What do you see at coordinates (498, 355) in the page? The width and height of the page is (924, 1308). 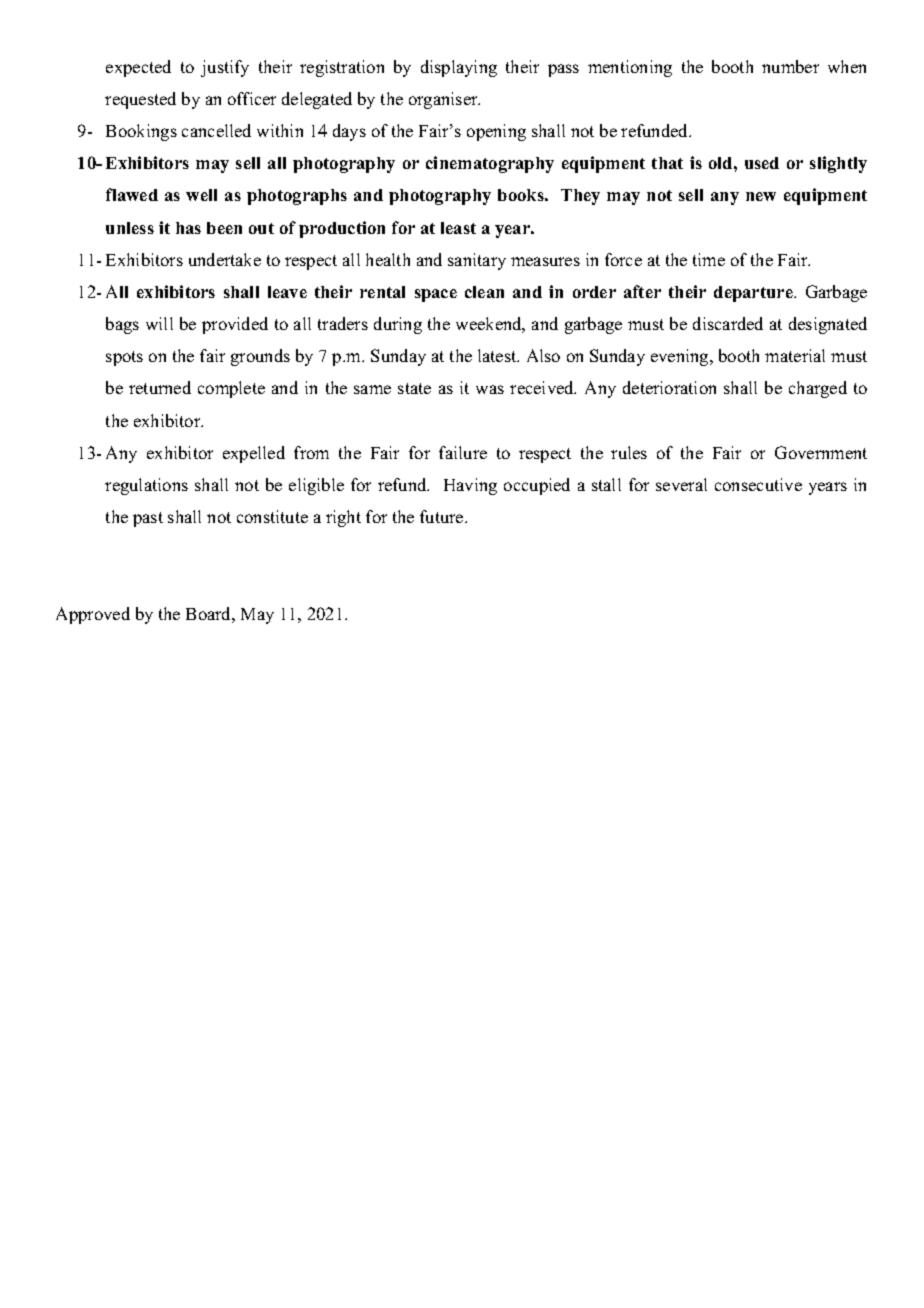 I see `latest` at bounding box center [498, 355].
